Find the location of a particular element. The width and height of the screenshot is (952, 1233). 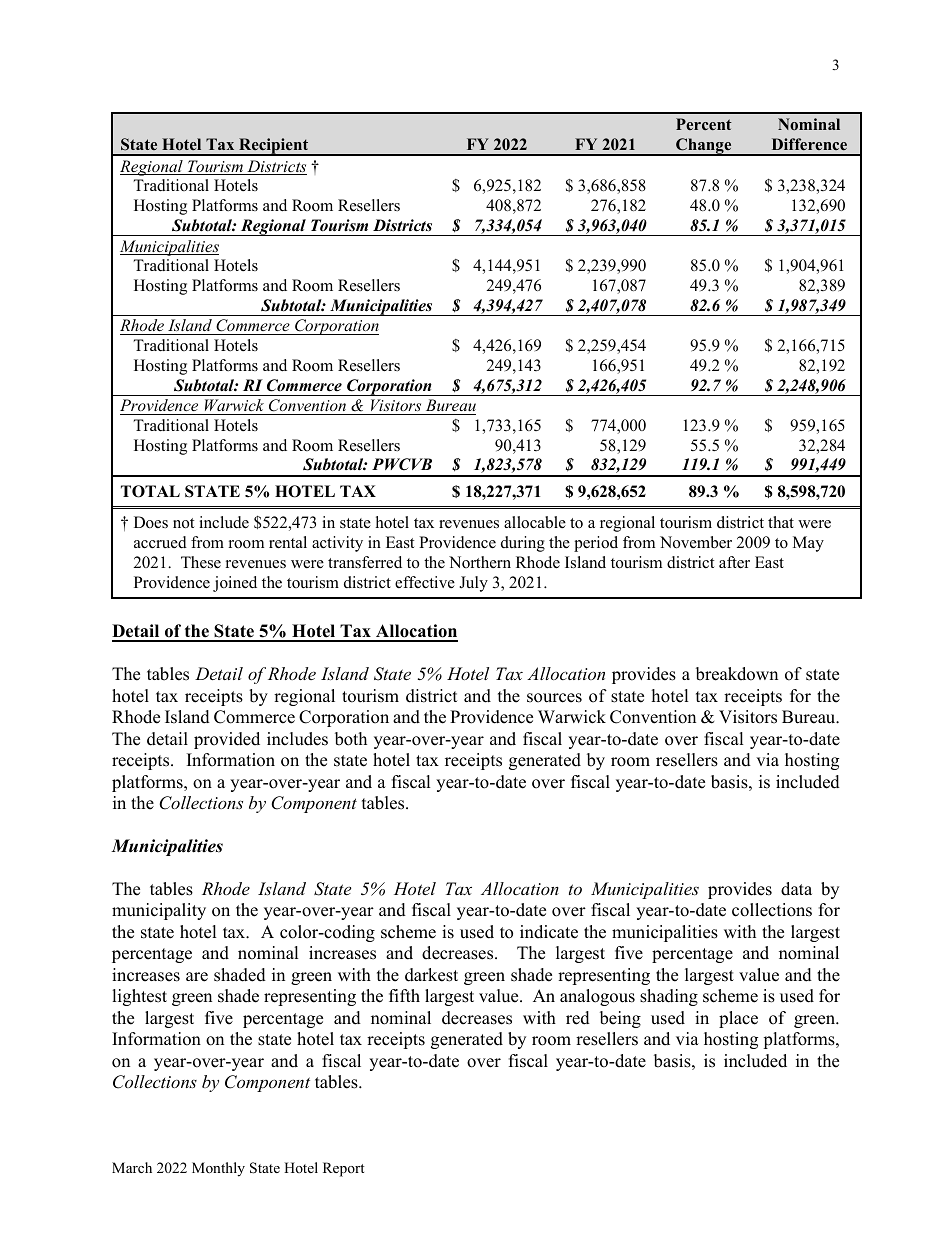

Change is located at coordinates (704, 147).
